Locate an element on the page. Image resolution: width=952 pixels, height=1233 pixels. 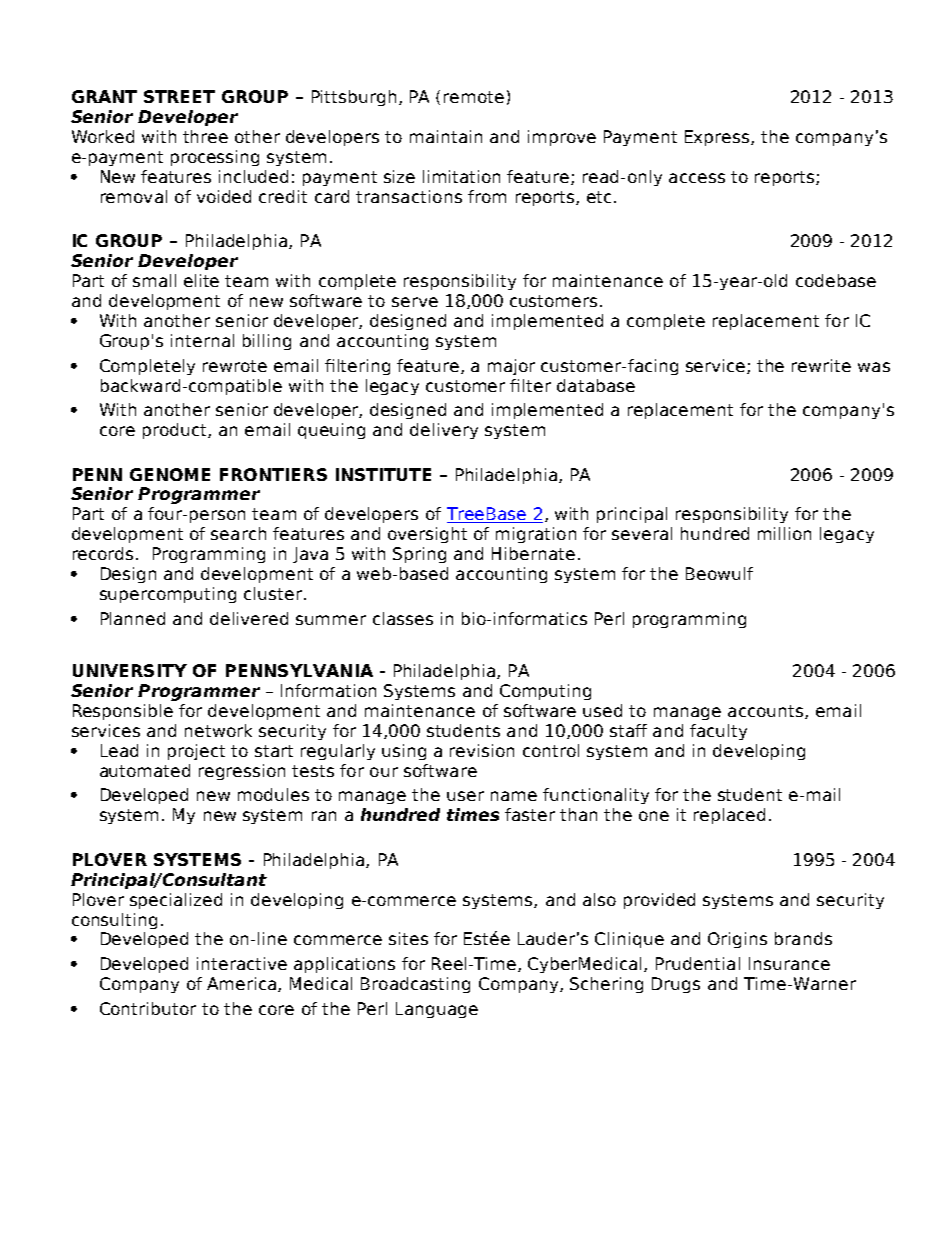
America is located at coordinates (243, 984).
